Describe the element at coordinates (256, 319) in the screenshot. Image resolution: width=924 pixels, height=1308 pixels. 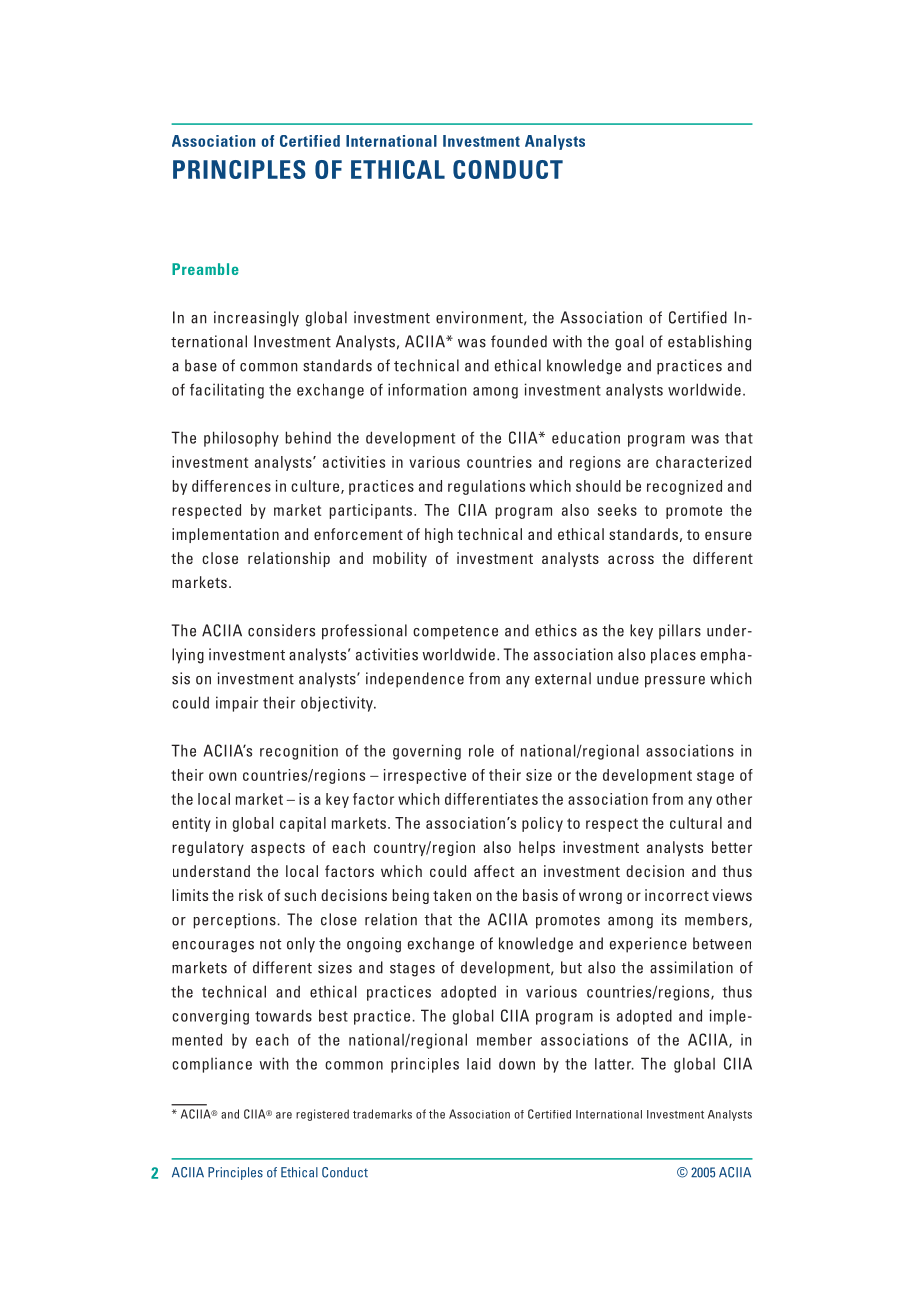
I see `increasingly` at that location.
